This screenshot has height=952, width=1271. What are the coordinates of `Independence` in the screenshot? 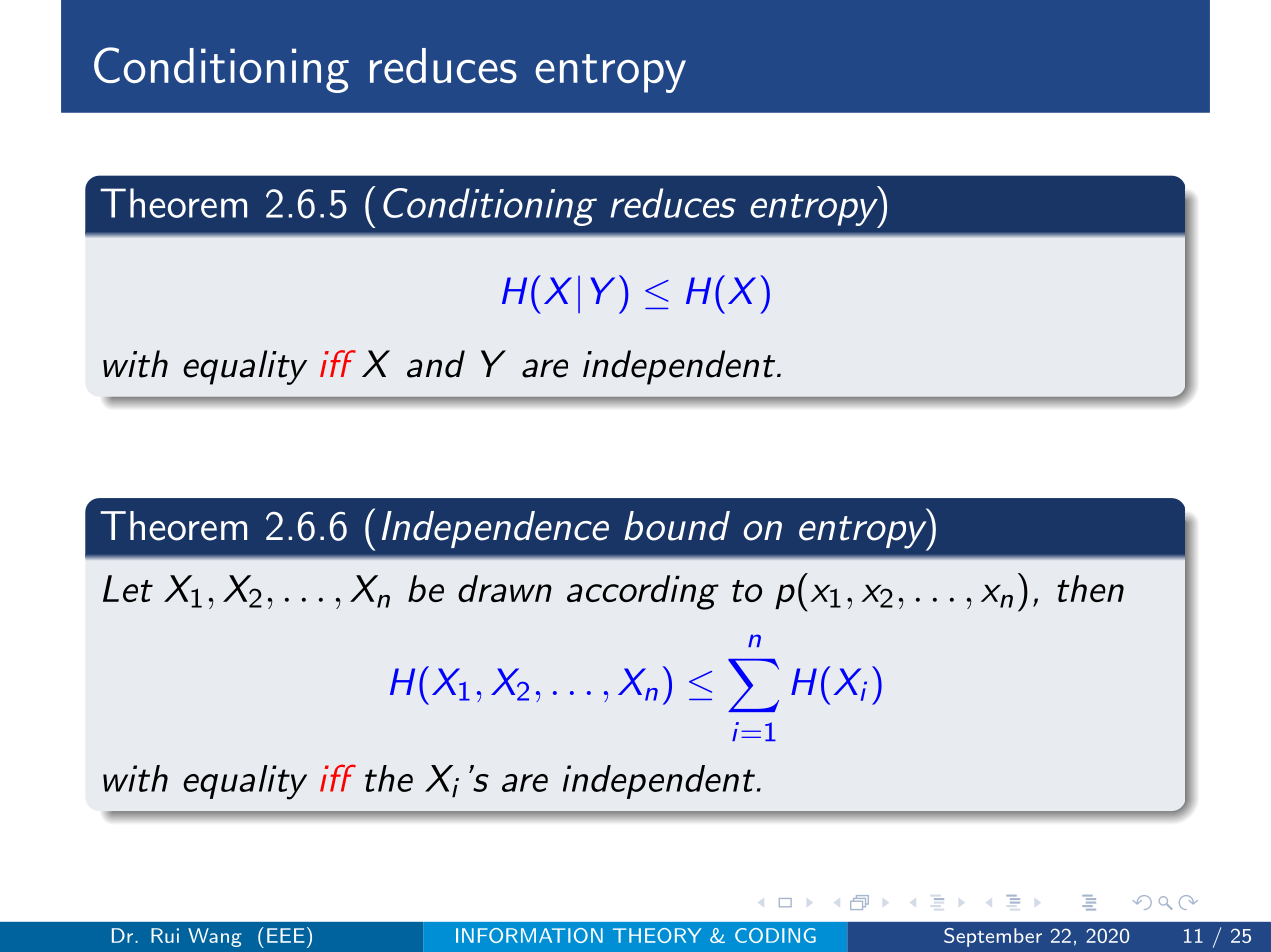 It's located at (495, 529).
